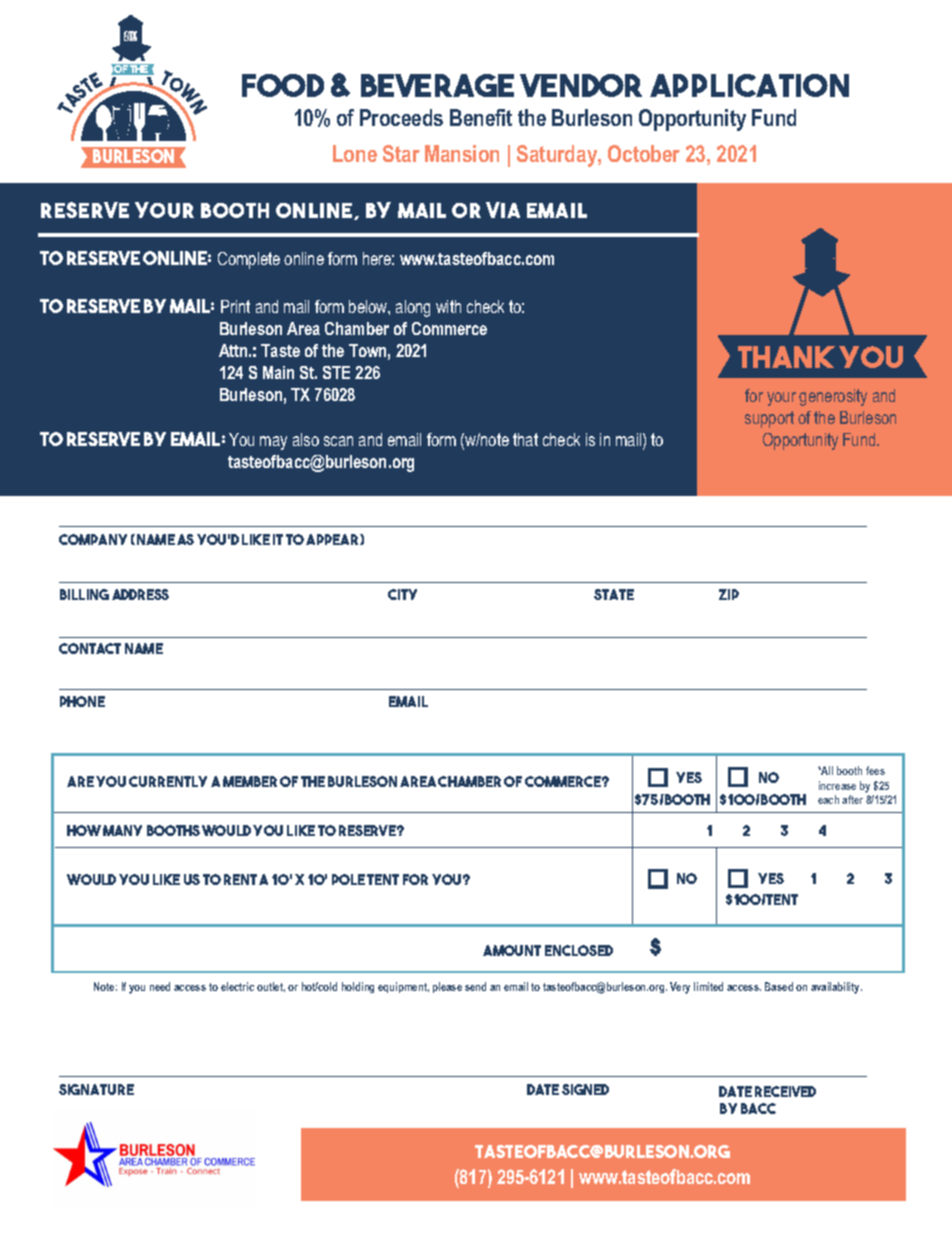  Describe the element at coordinates (283, 85) in the page. I see `FOOD` at that location.
